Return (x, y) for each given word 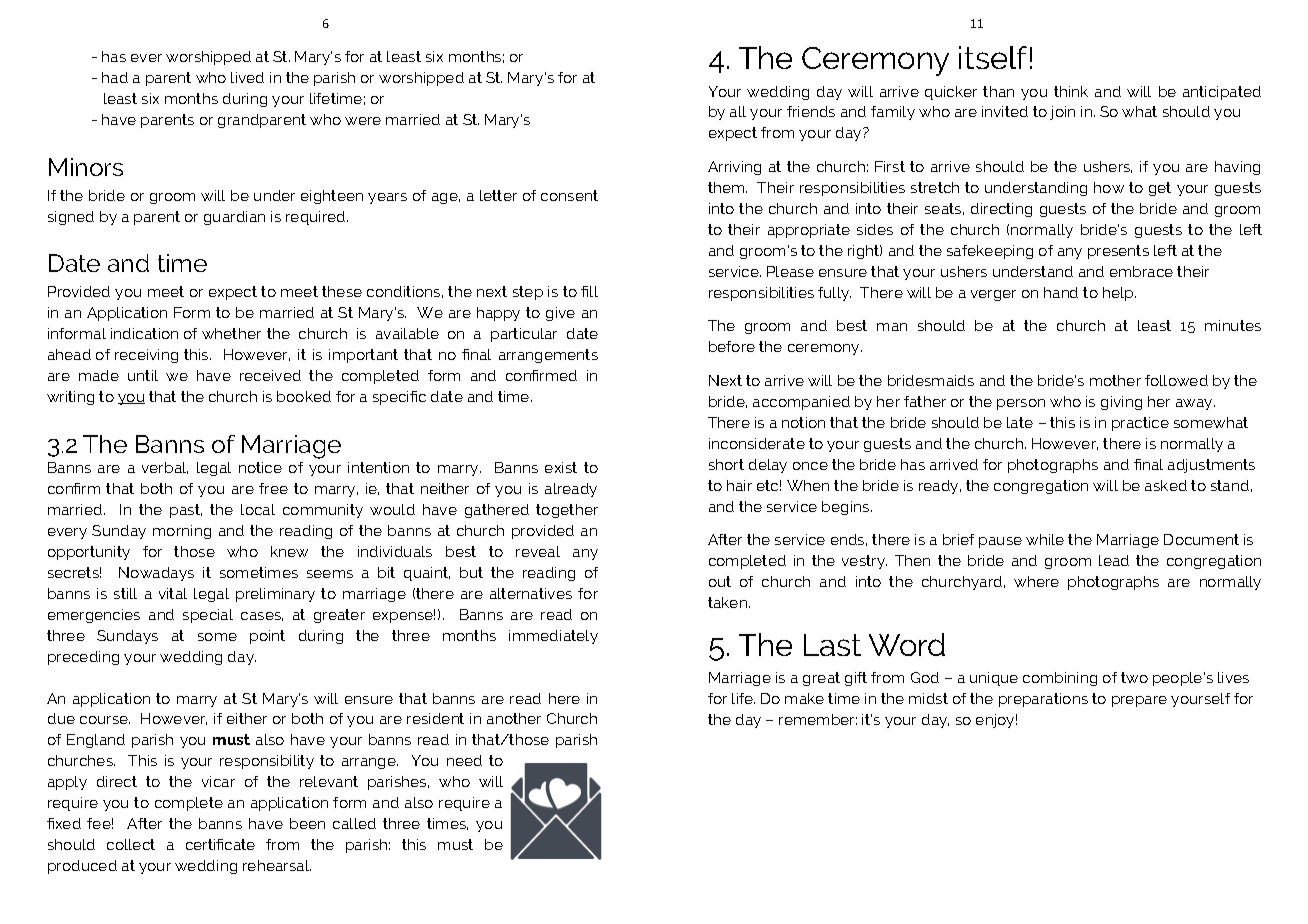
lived (247, 77)
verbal (165, 468)
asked (1166, 485)
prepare (1139, 701)
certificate (220, 844)
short (726, 464)
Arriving (734, 168)
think (1071, 91)
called (354, 823)
